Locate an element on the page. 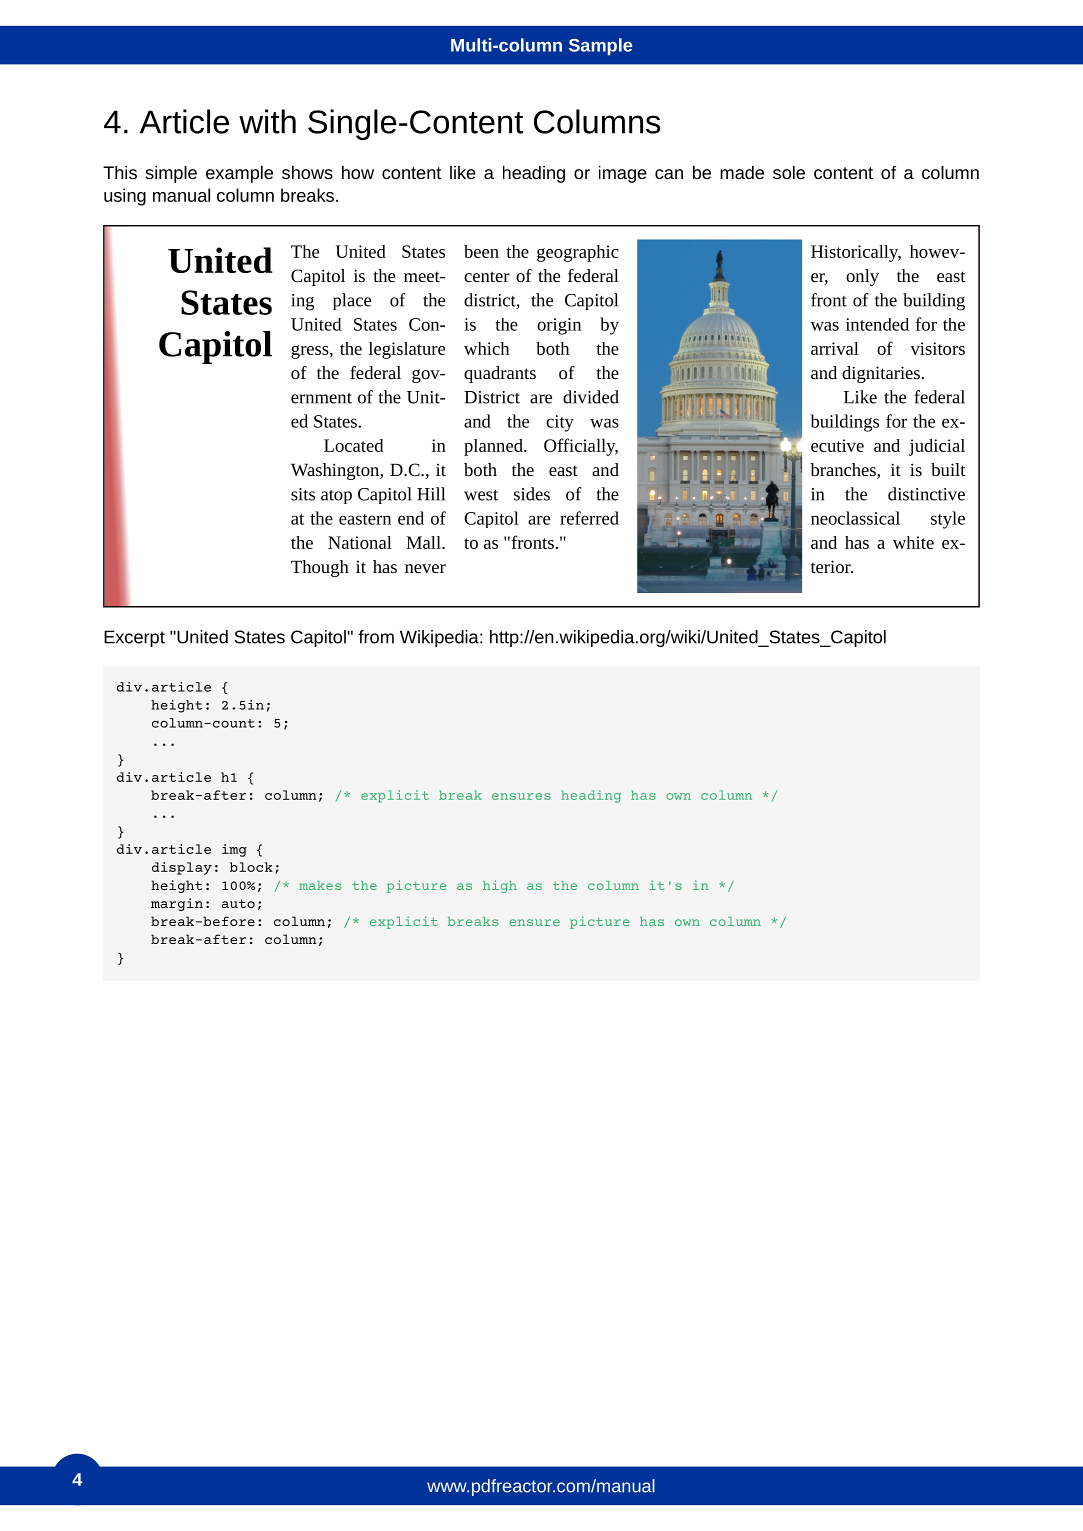  sides is located at coordinates (532, 494).
